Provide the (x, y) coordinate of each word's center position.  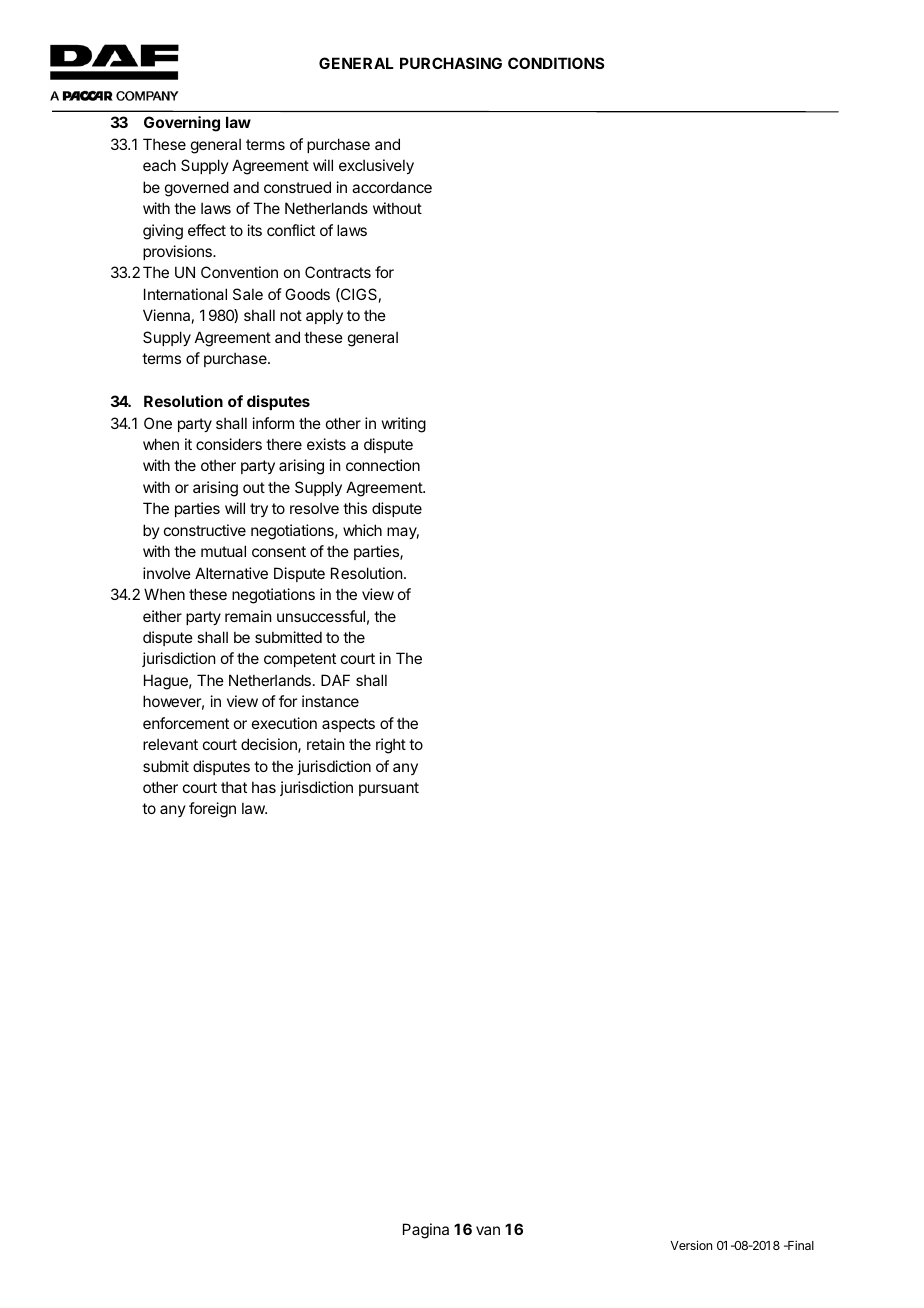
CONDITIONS (556, 63)
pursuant (389, 789)
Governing (182, 124)
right (391, 746)
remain (248, 616)
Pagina (426, 1231)
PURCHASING (451, 63)
